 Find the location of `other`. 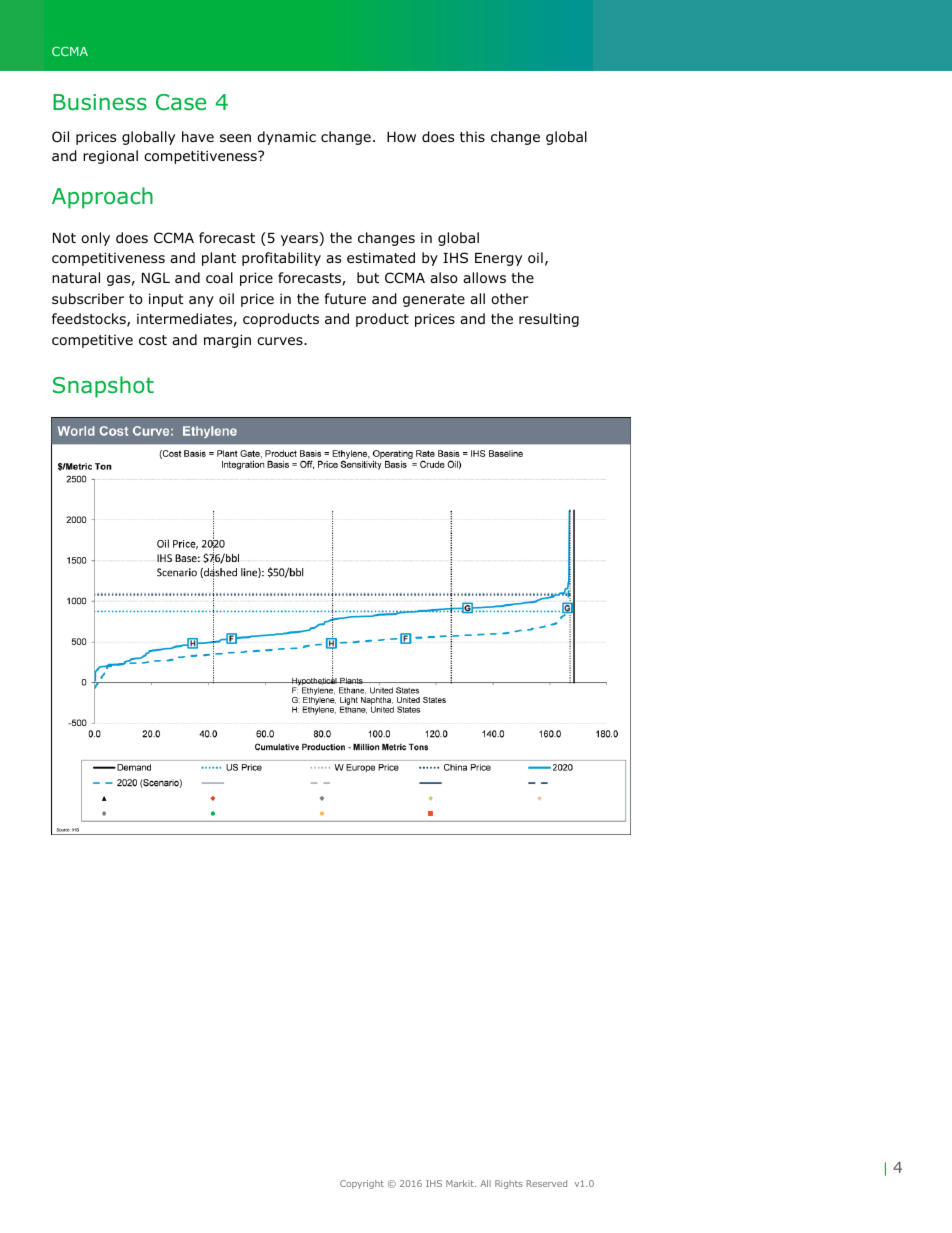

other is located at coordinates (510, 299).
